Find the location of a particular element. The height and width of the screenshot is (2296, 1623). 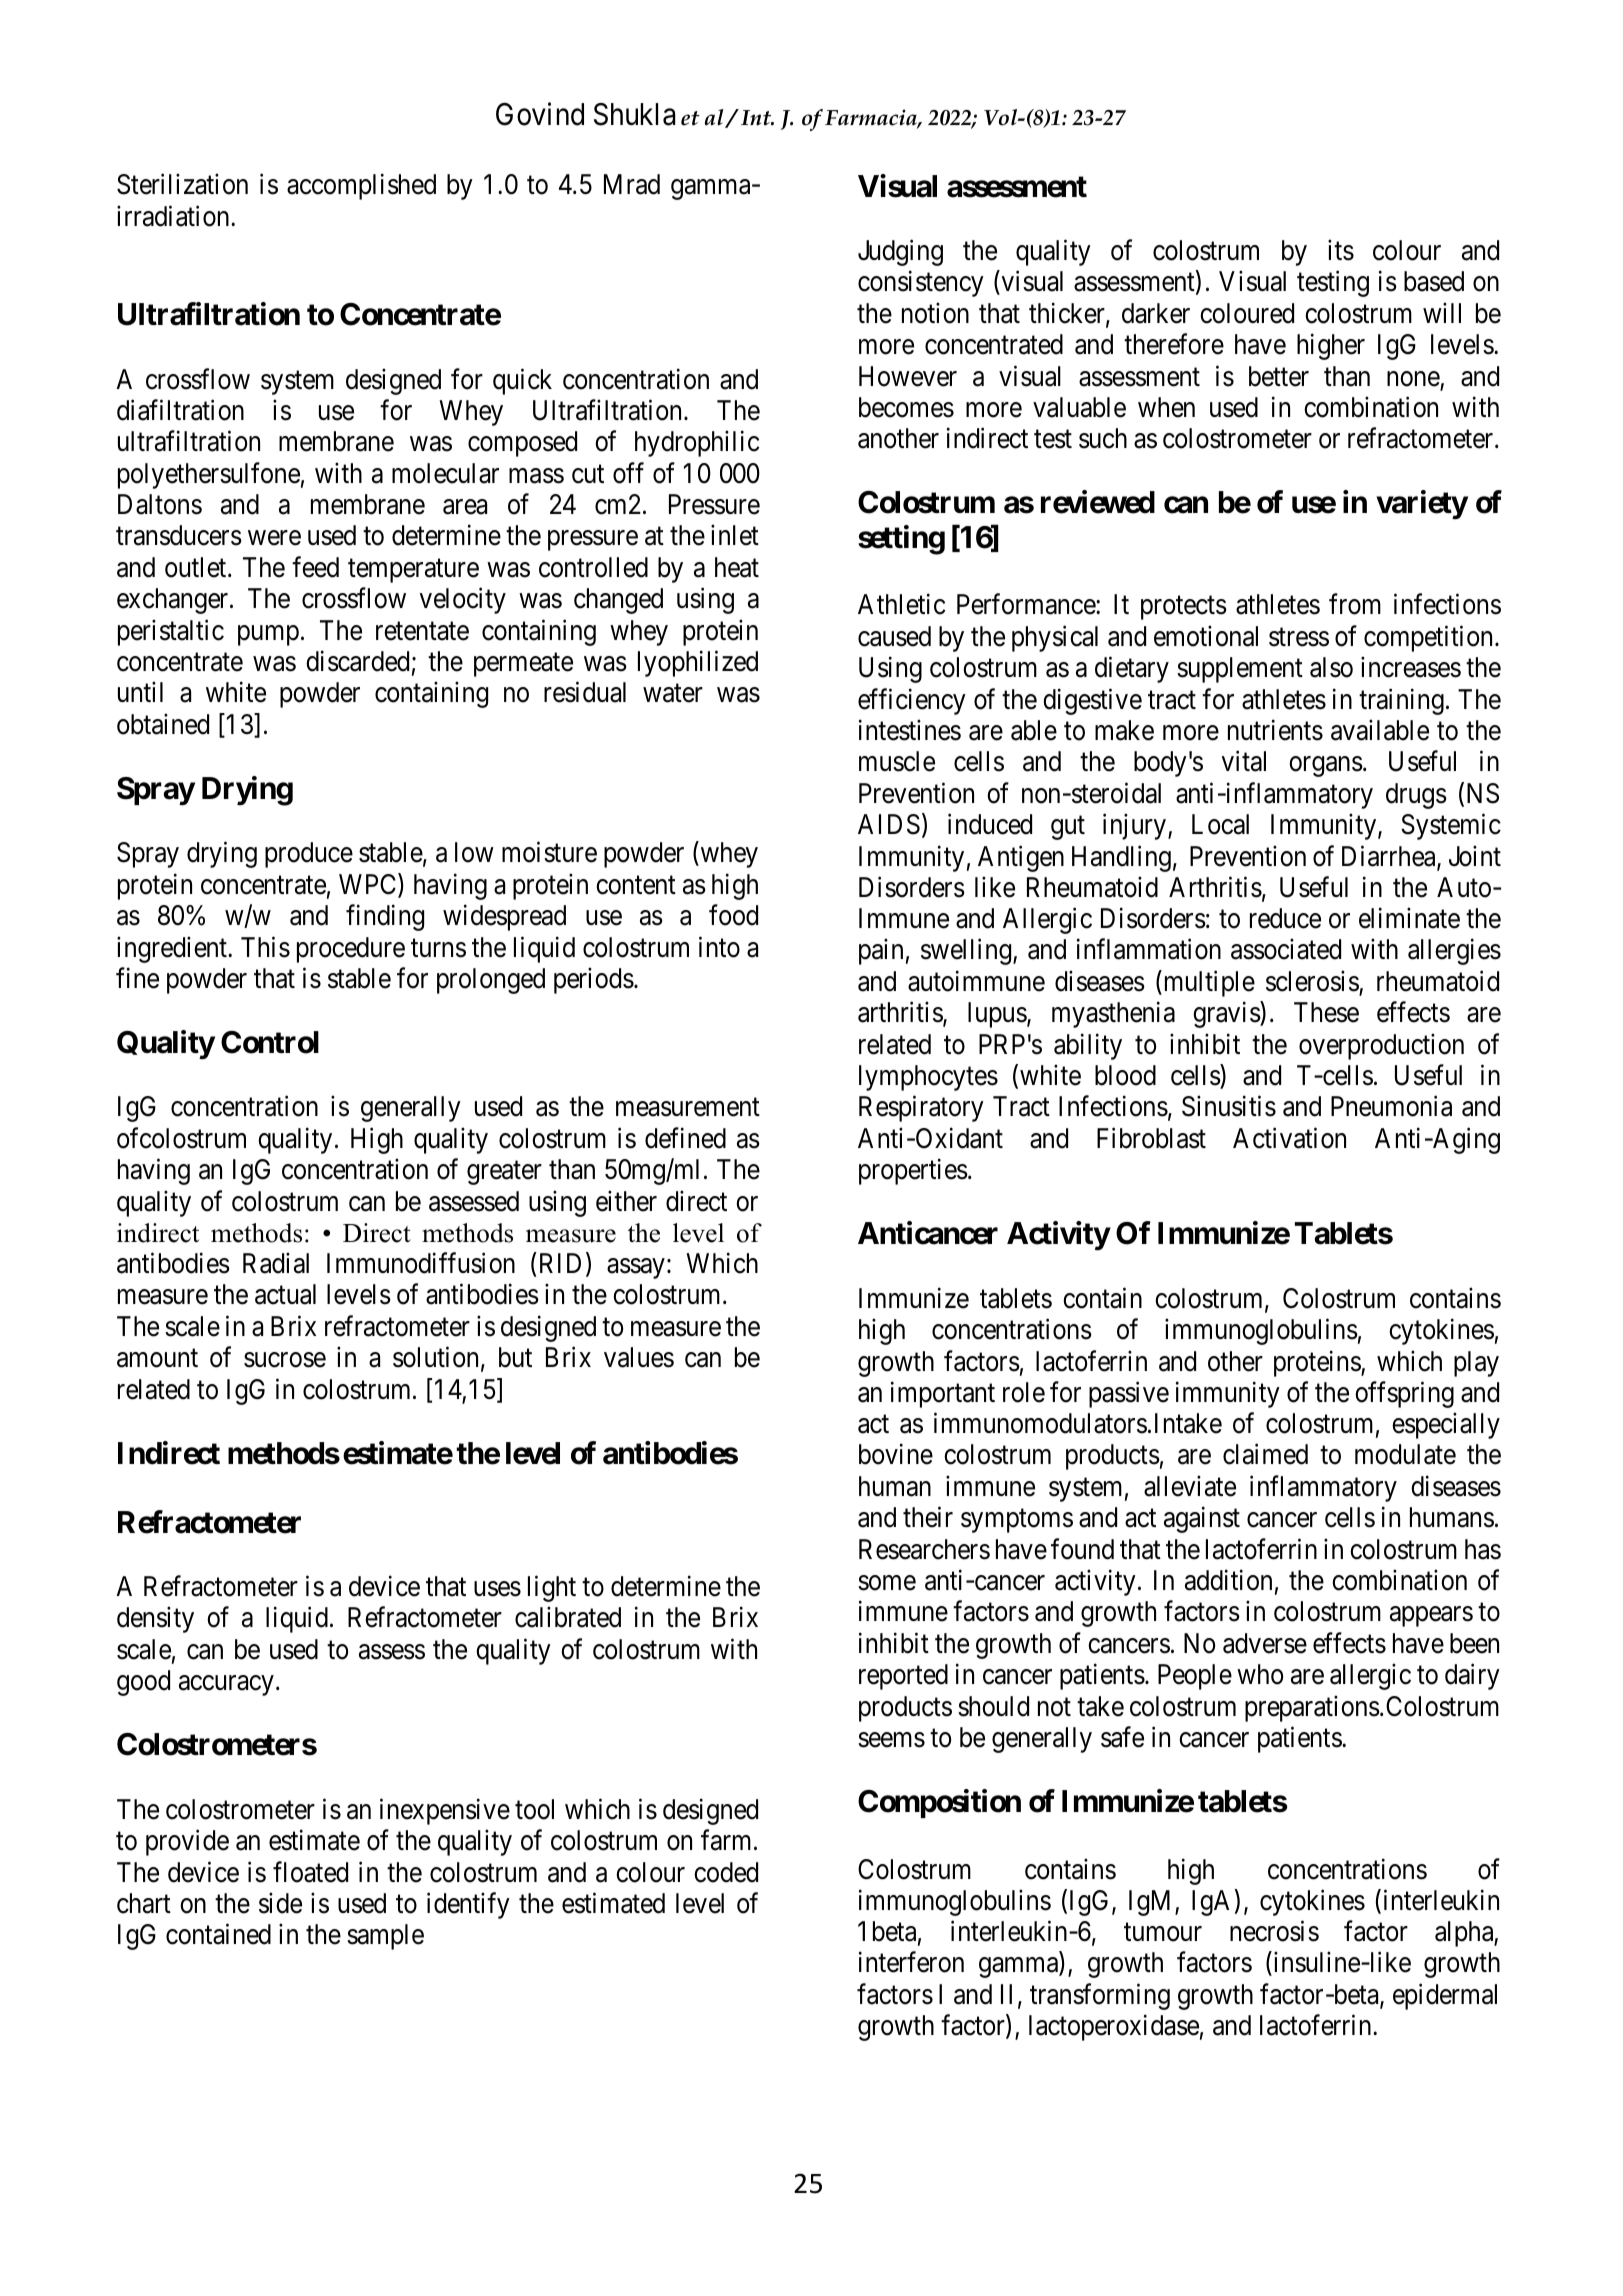

its is located at coordinates (1341, 250).
